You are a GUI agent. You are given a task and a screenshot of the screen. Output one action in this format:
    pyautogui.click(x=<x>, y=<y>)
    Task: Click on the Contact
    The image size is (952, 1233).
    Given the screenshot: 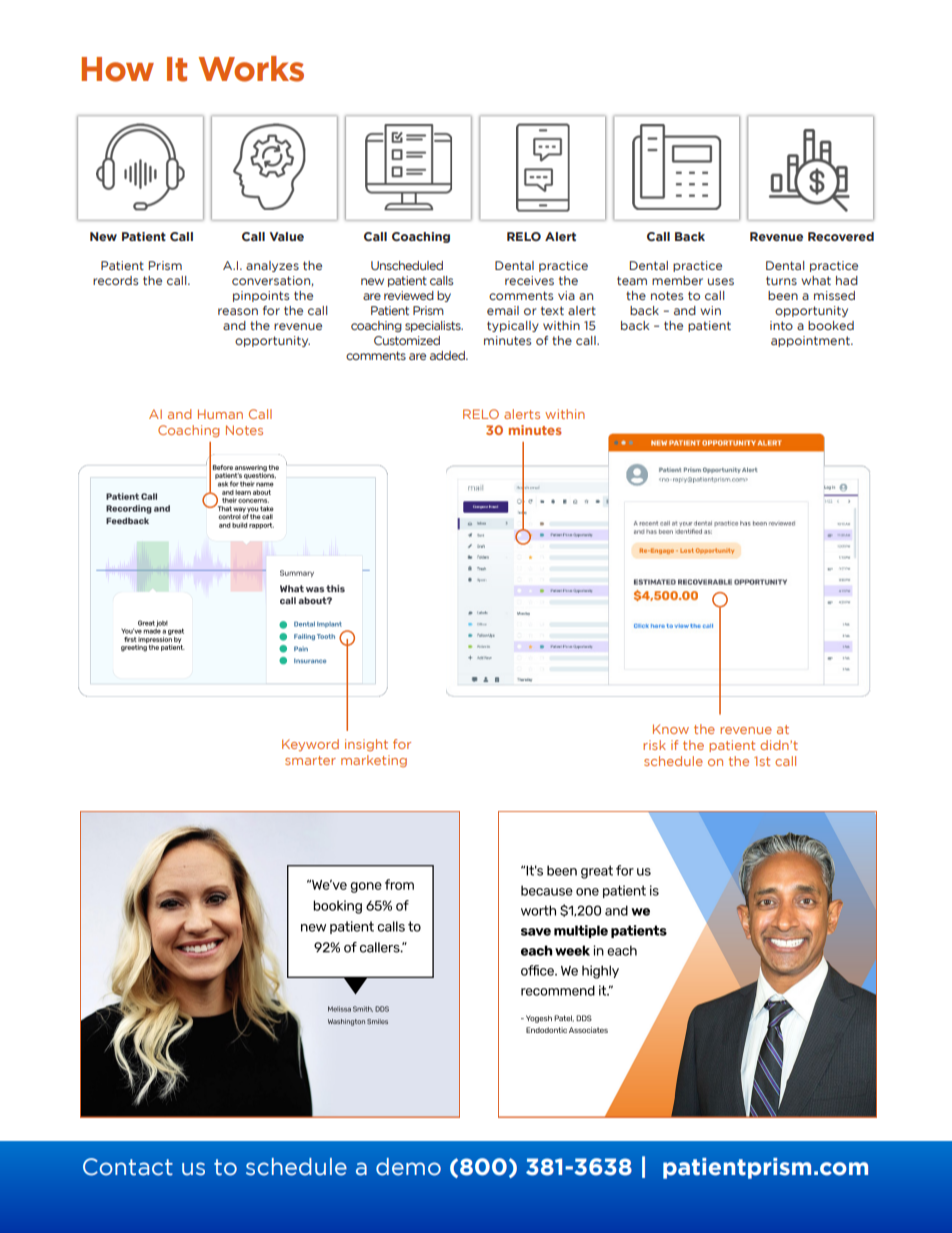 What is the action you would take?
    pyautogui.click(x=128, y=1167)
